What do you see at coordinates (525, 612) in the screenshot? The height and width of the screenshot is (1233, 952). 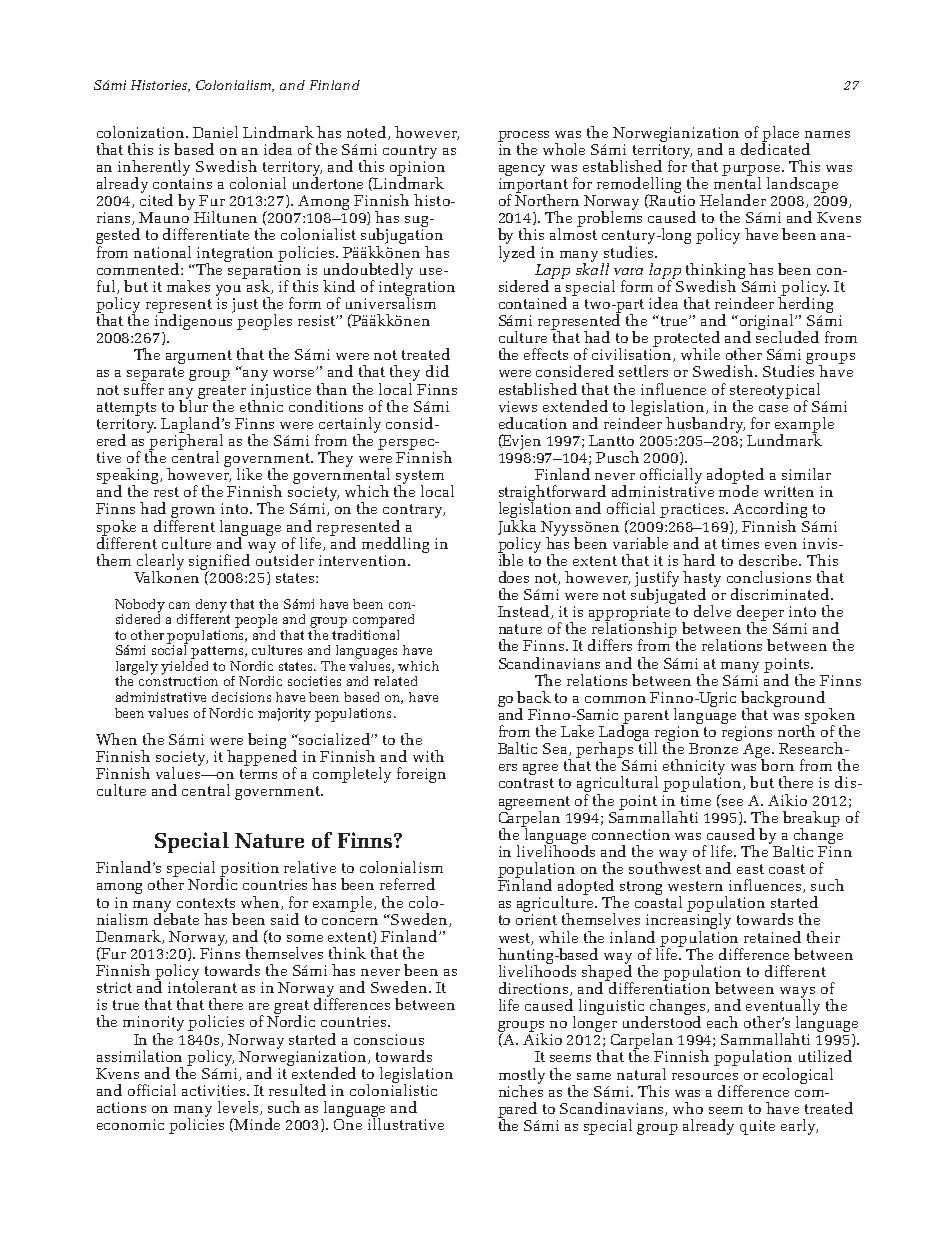 I see `Instead` at bounding box center [525, 612].
